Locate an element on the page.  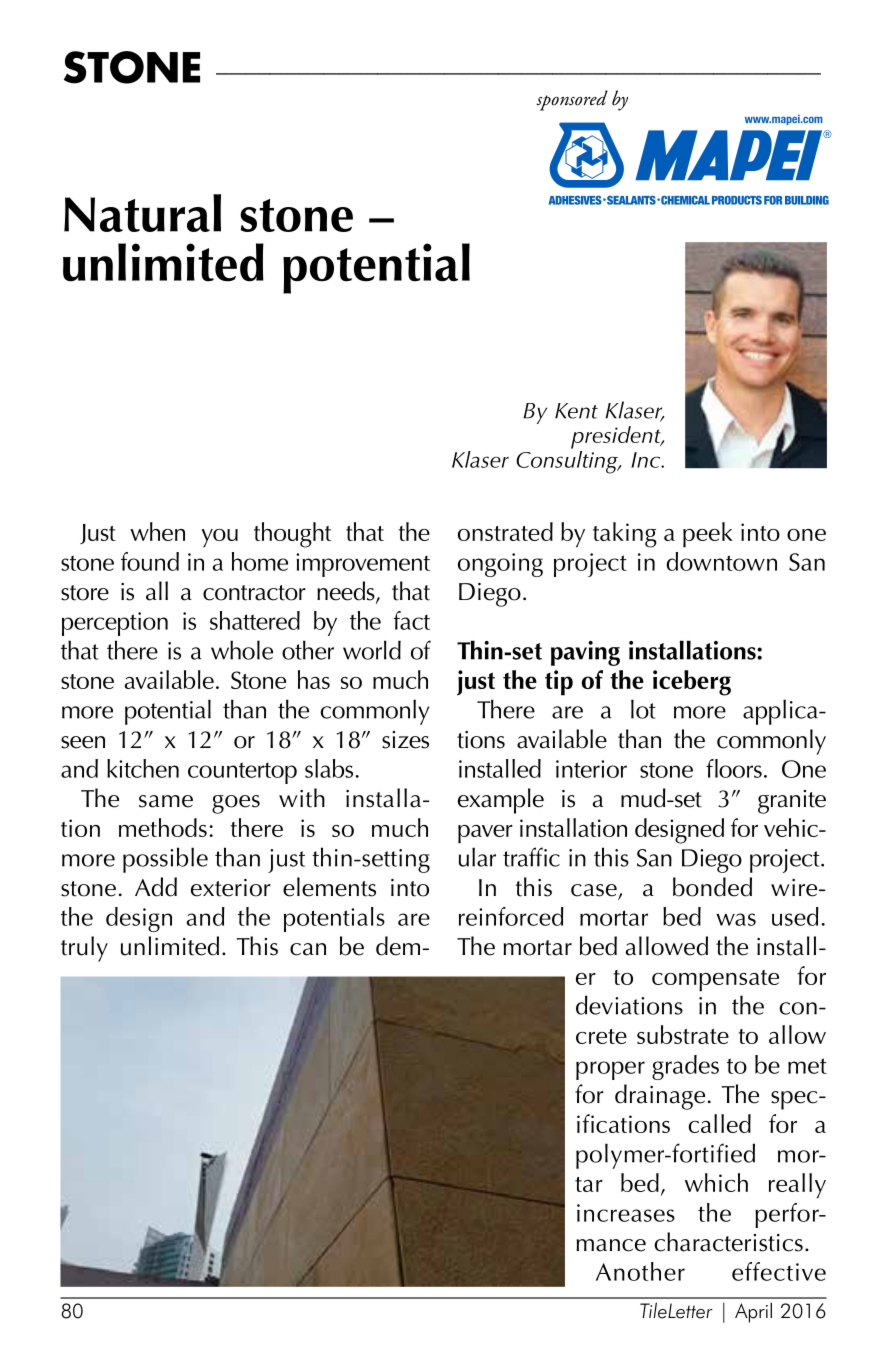
sizes is located at coordinates (405, 740).
